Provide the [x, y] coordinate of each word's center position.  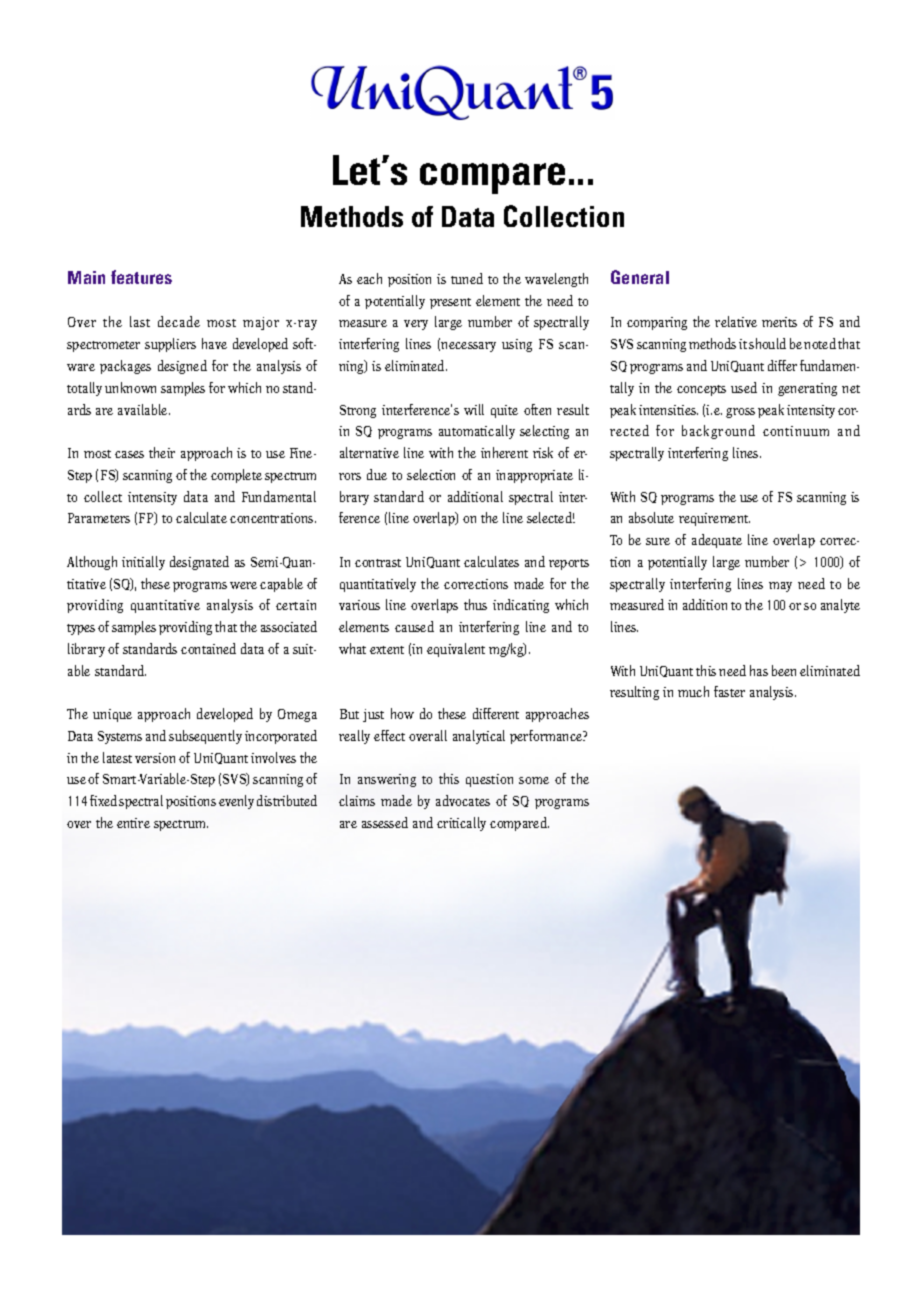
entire [133, 823]
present [450, 303]
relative [736, 321]
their [162, 452]
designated [199, 563]
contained [208, 648]
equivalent [456, 650]
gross [740, 413]
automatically [477, 432]
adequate [717, 541]
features [141, 277]
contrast [378, 563]
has [759, 670]
